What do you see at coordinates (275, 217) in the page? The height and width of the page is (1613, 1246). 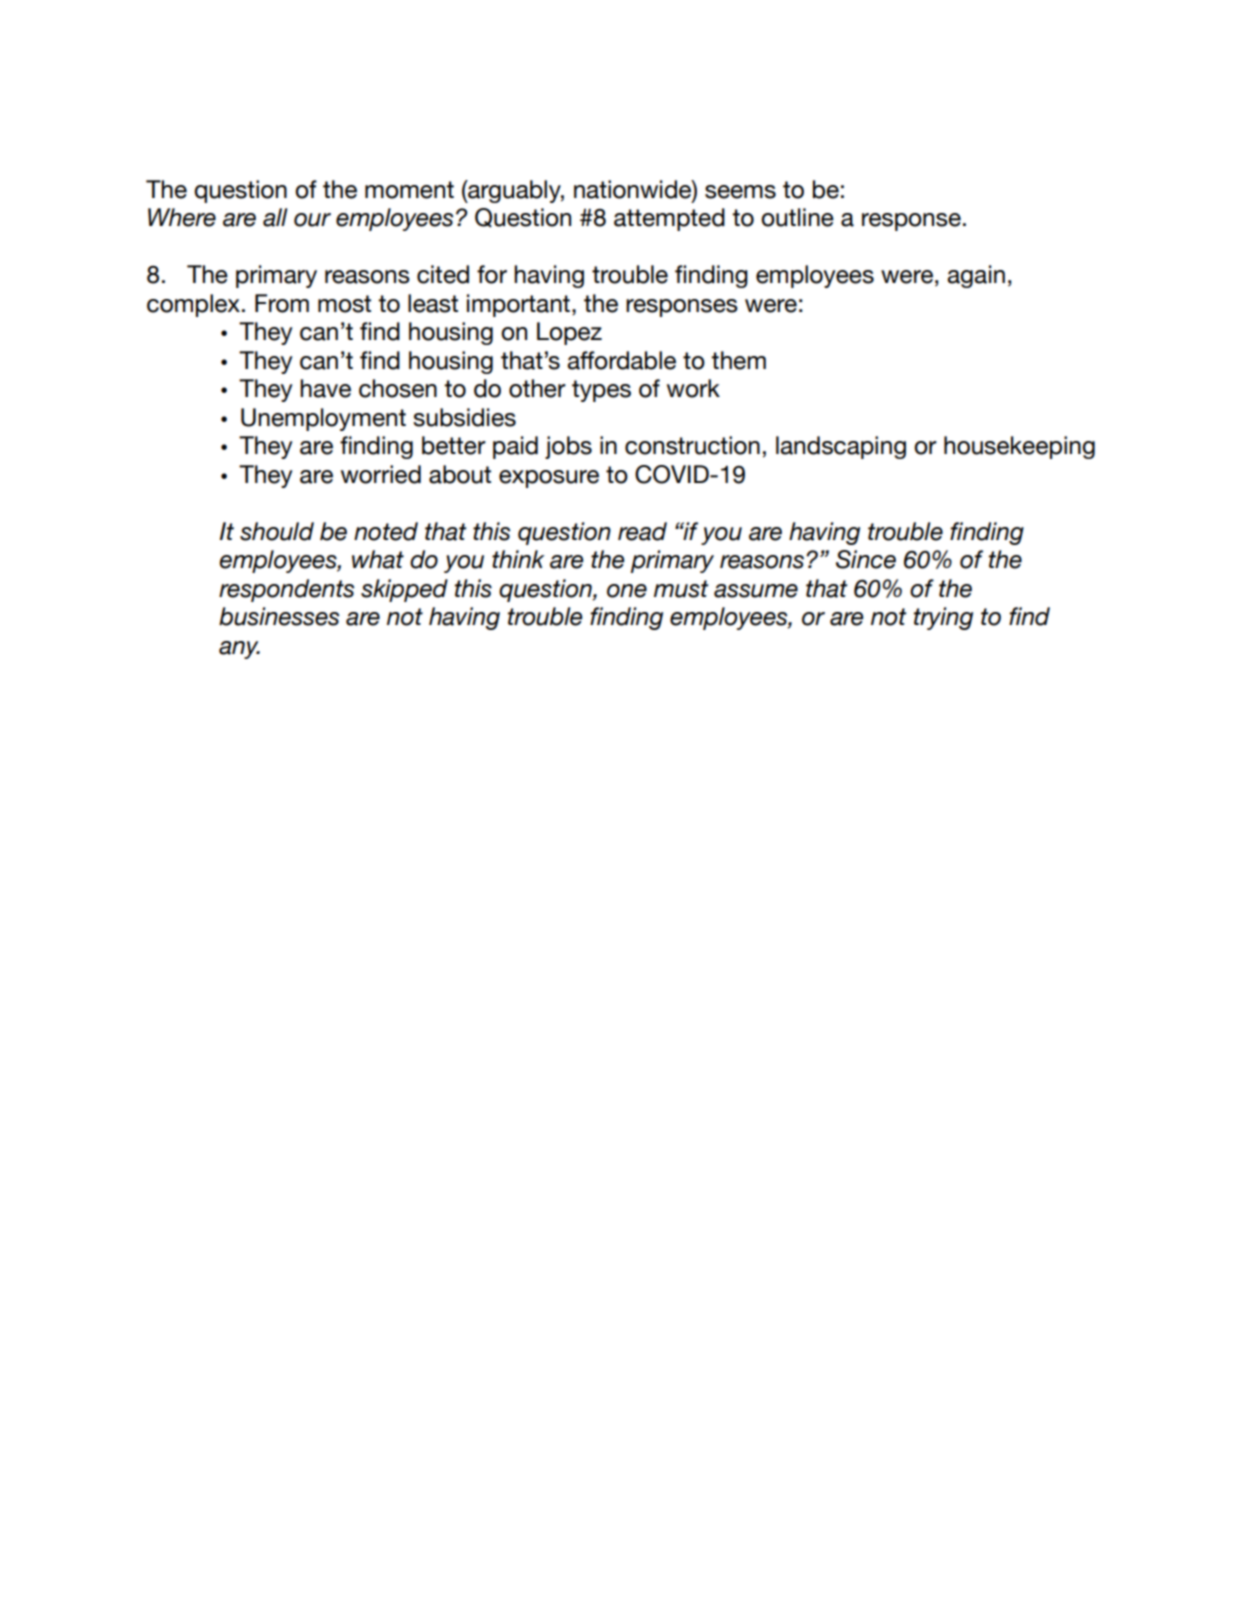 I see `all` at bounding box center [275, 217].
